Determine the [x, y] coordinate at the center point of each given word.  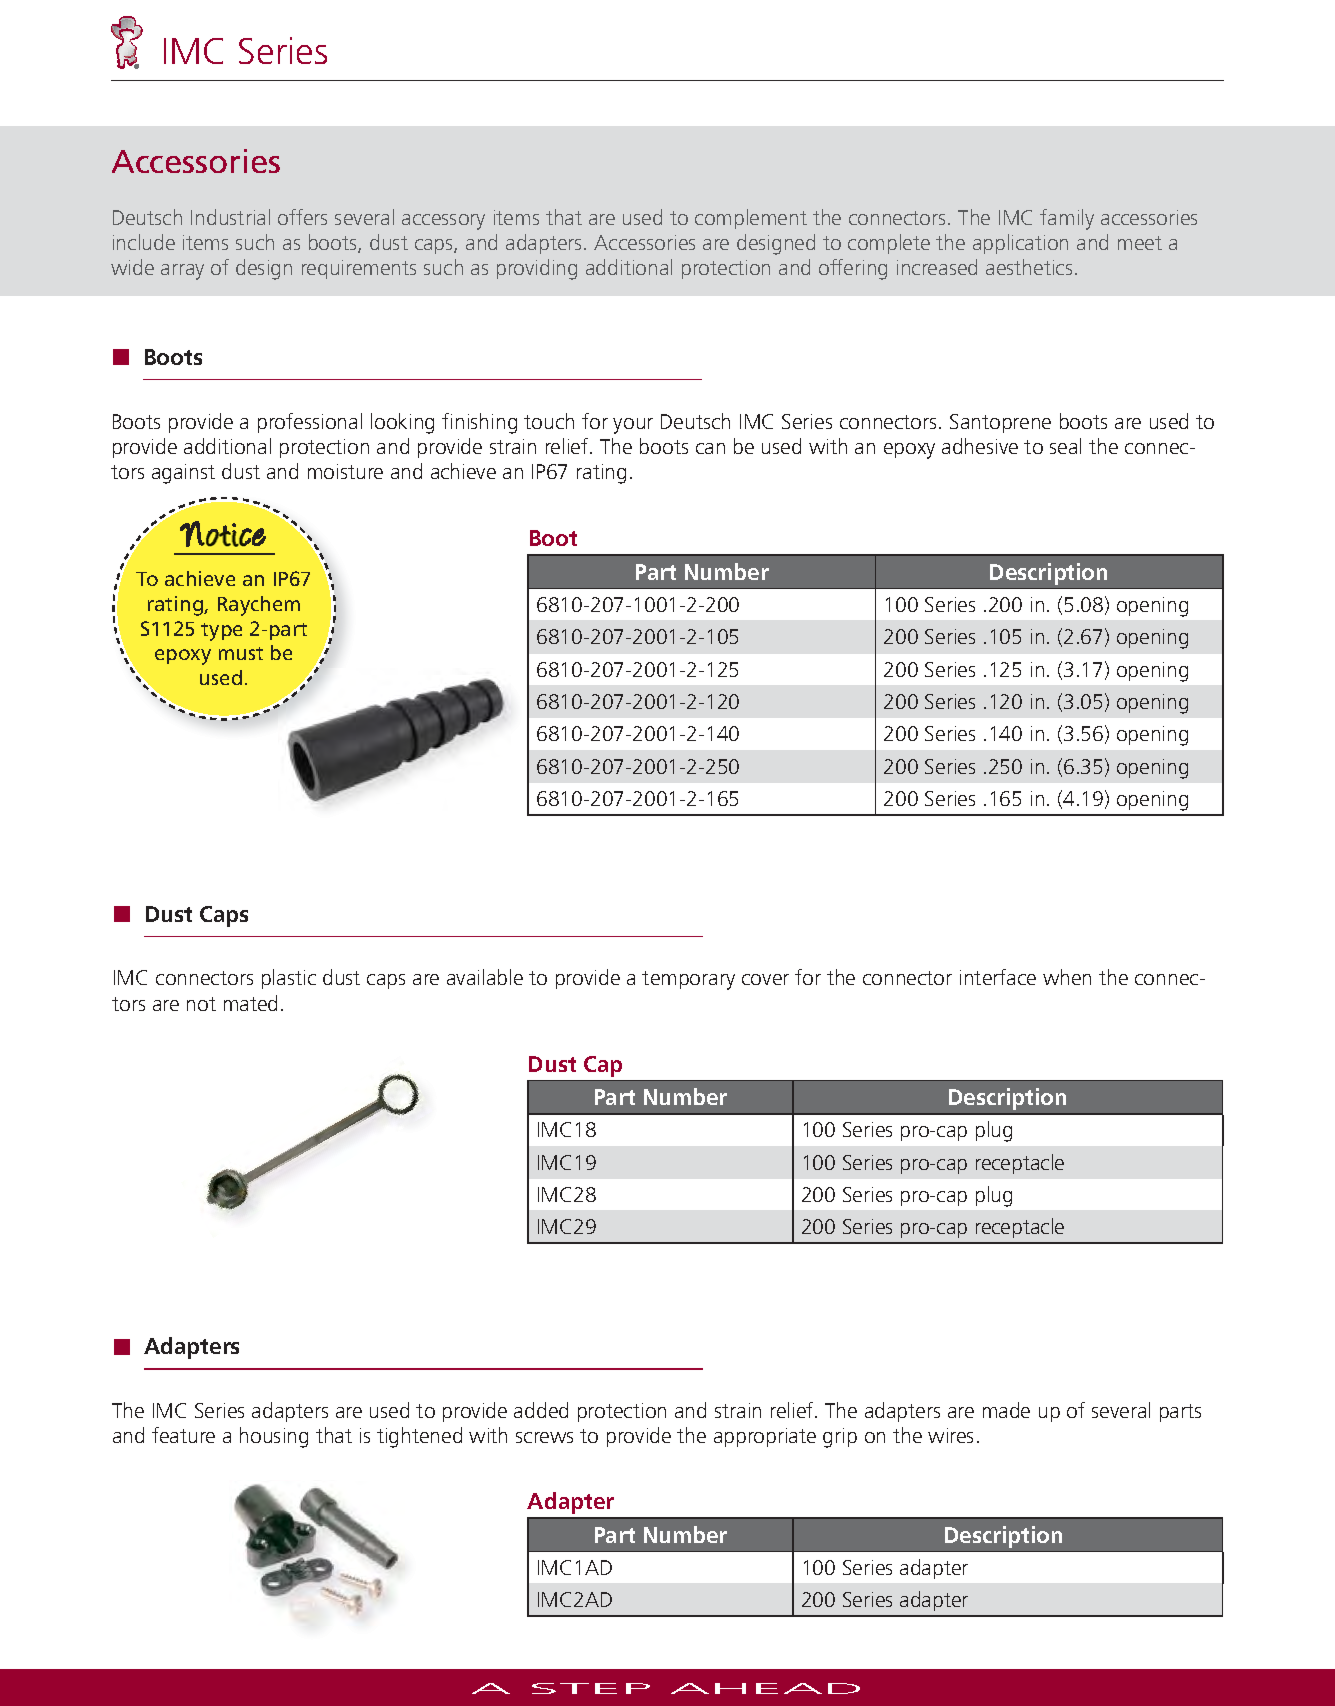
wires [950, 1435]
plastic [289, 979]
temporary [688, 980]
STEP [591, 1688]
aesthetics [1029, 267]
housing [274, 1437]
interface [998, 977]
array [182, 272]
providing [537, 269]
